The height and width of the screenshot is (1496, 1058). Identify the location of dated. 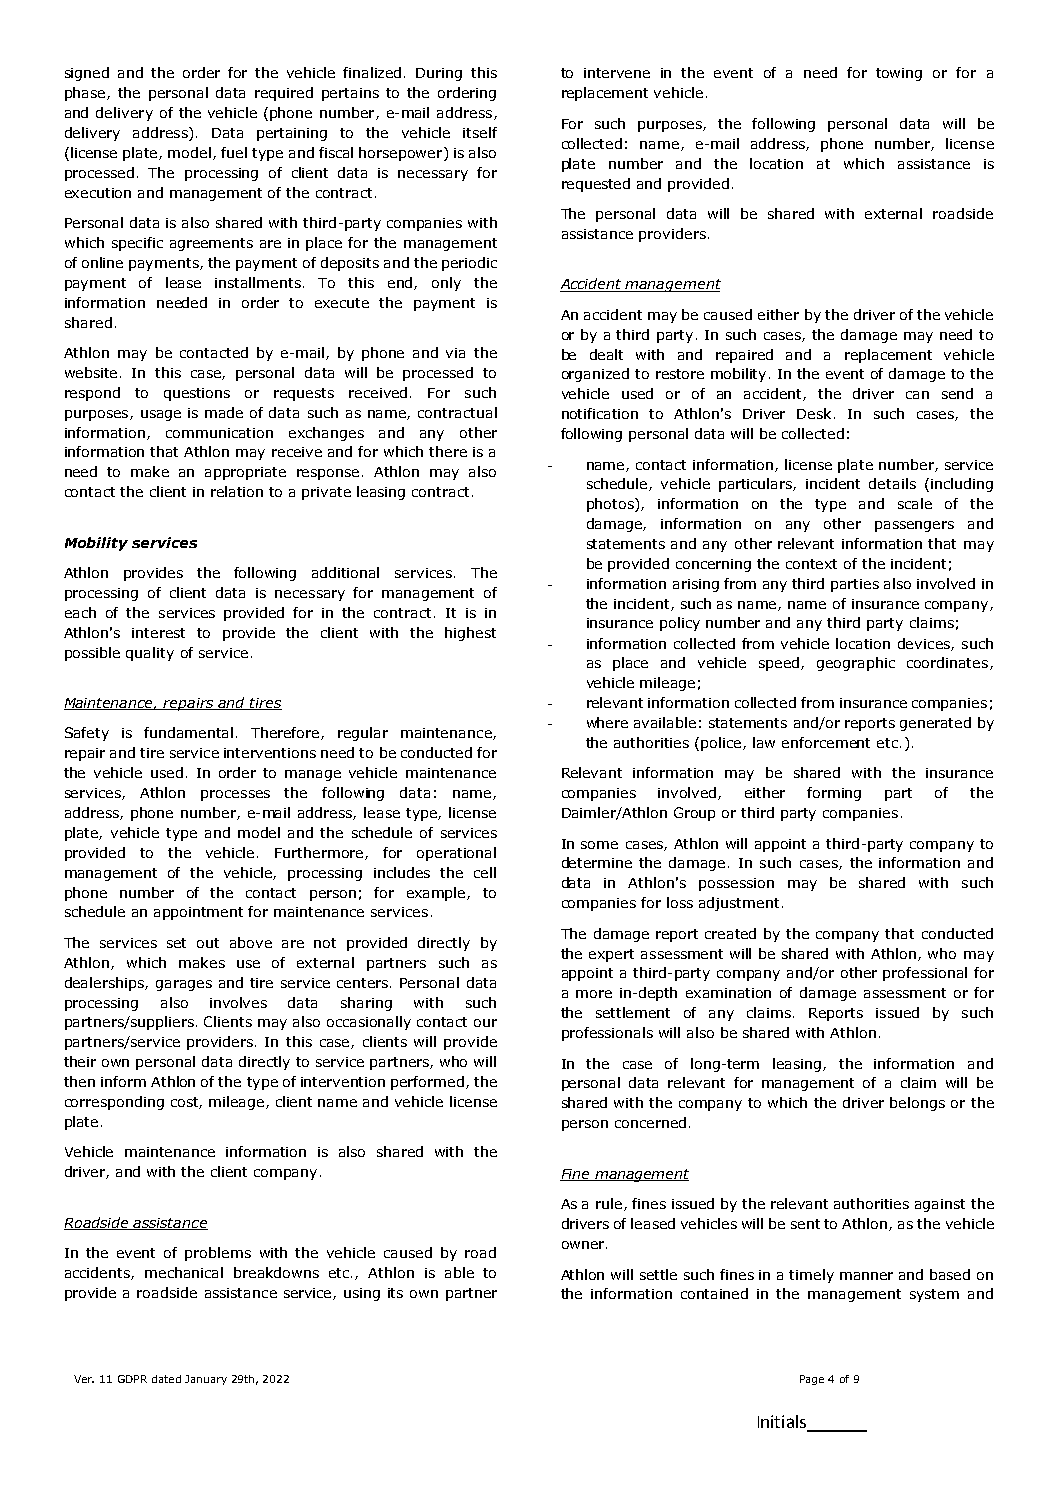
(166, 1379).
